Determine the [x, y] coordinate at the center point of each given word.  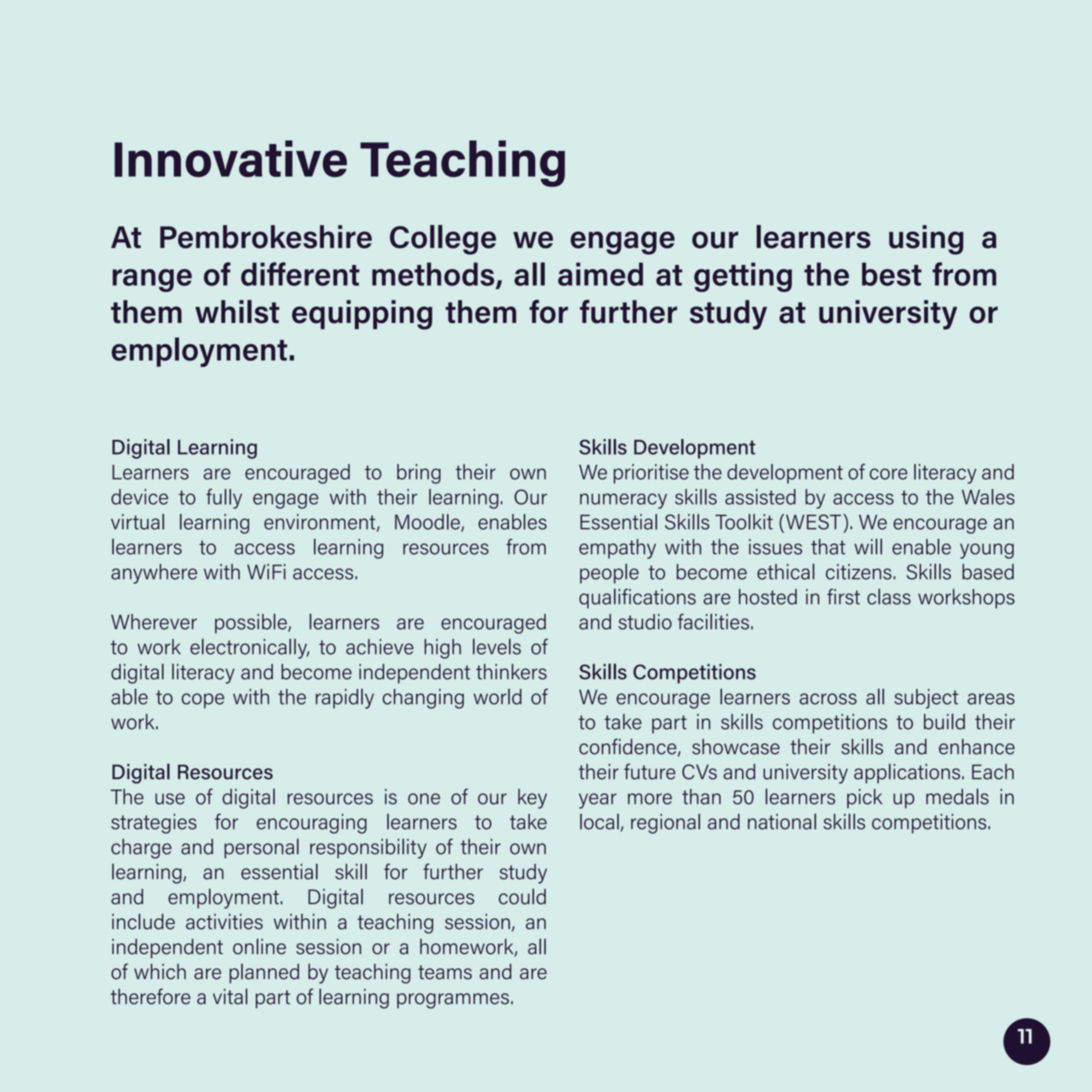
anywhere [154, 574]
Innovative [230, 158]
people [609, 573]
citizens [860, 572]
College [443, 240]
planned [264, 973]
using [926, 240]
